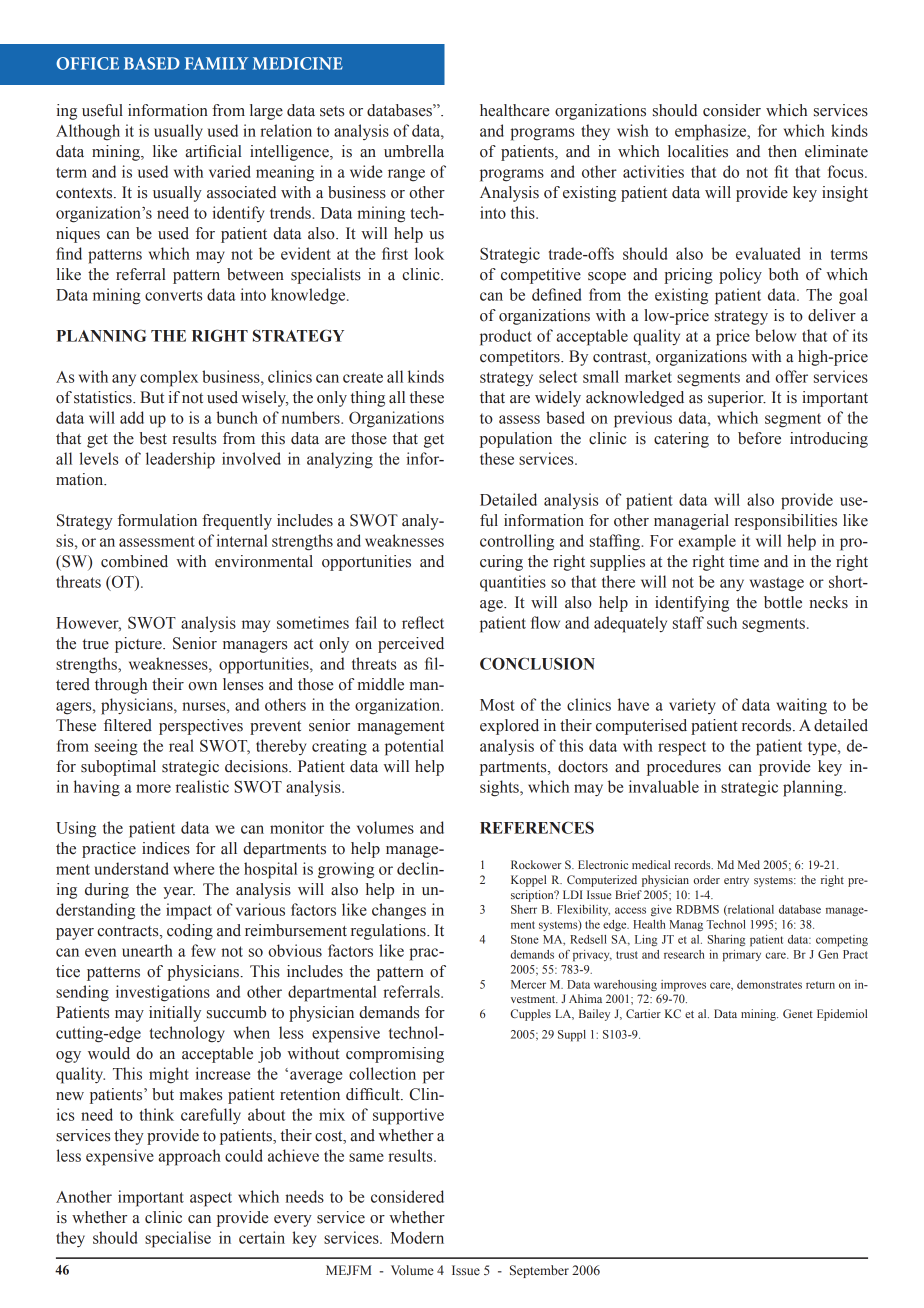  Describe the element at coordinates (736, 882) in the screenshot. I see `entry` at that location.
